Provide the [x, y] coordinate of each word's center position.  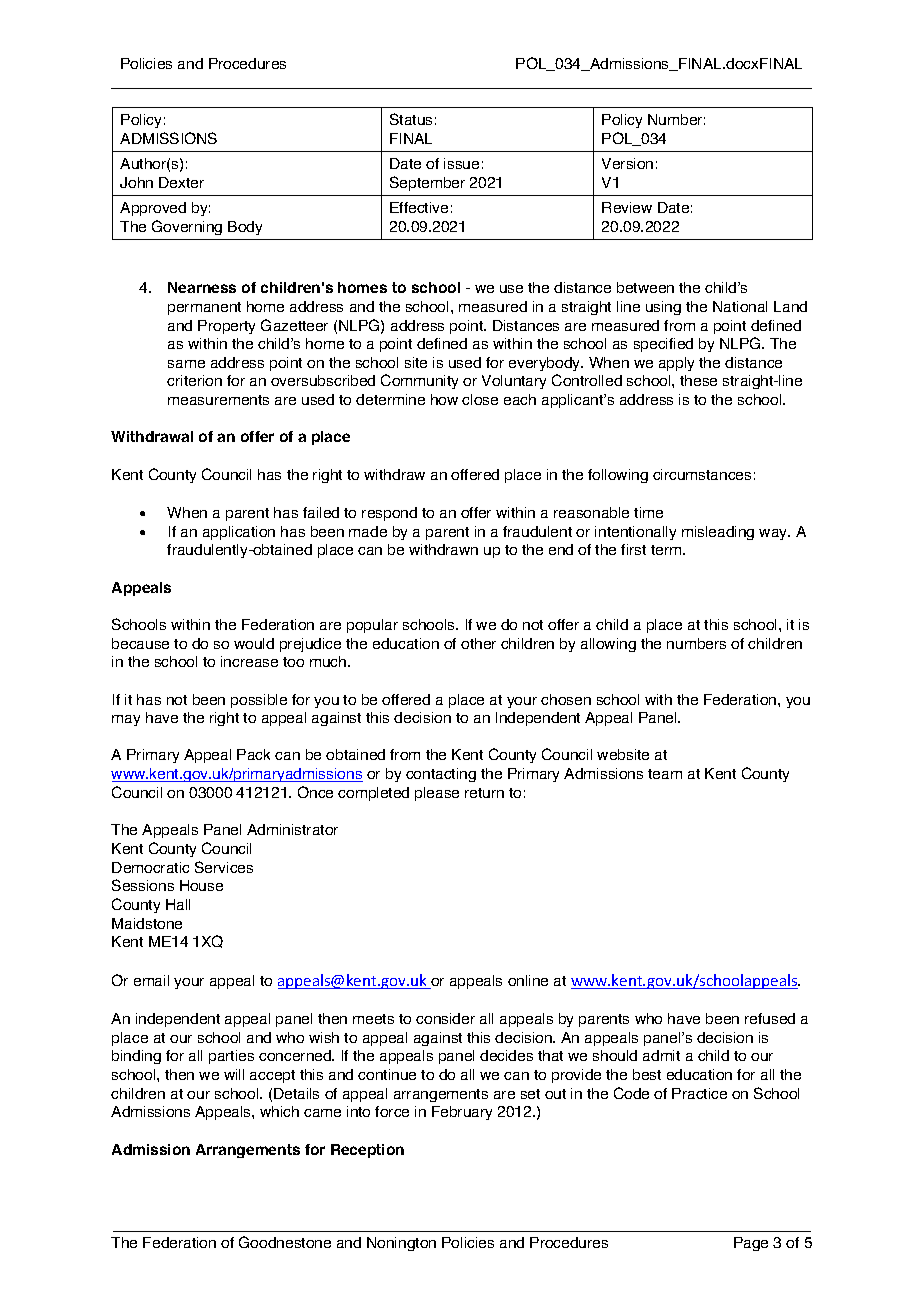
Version [627, 163]
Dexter [181, 182]
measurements [218, 400]
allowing [608, 645]
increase [249, 661]
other [478, 643]
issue [461, 163]
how [444, 399]
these [698, 380]
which [279, 1111]
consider [445, 1018]
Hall [178, 904]
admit [661, 1055]
